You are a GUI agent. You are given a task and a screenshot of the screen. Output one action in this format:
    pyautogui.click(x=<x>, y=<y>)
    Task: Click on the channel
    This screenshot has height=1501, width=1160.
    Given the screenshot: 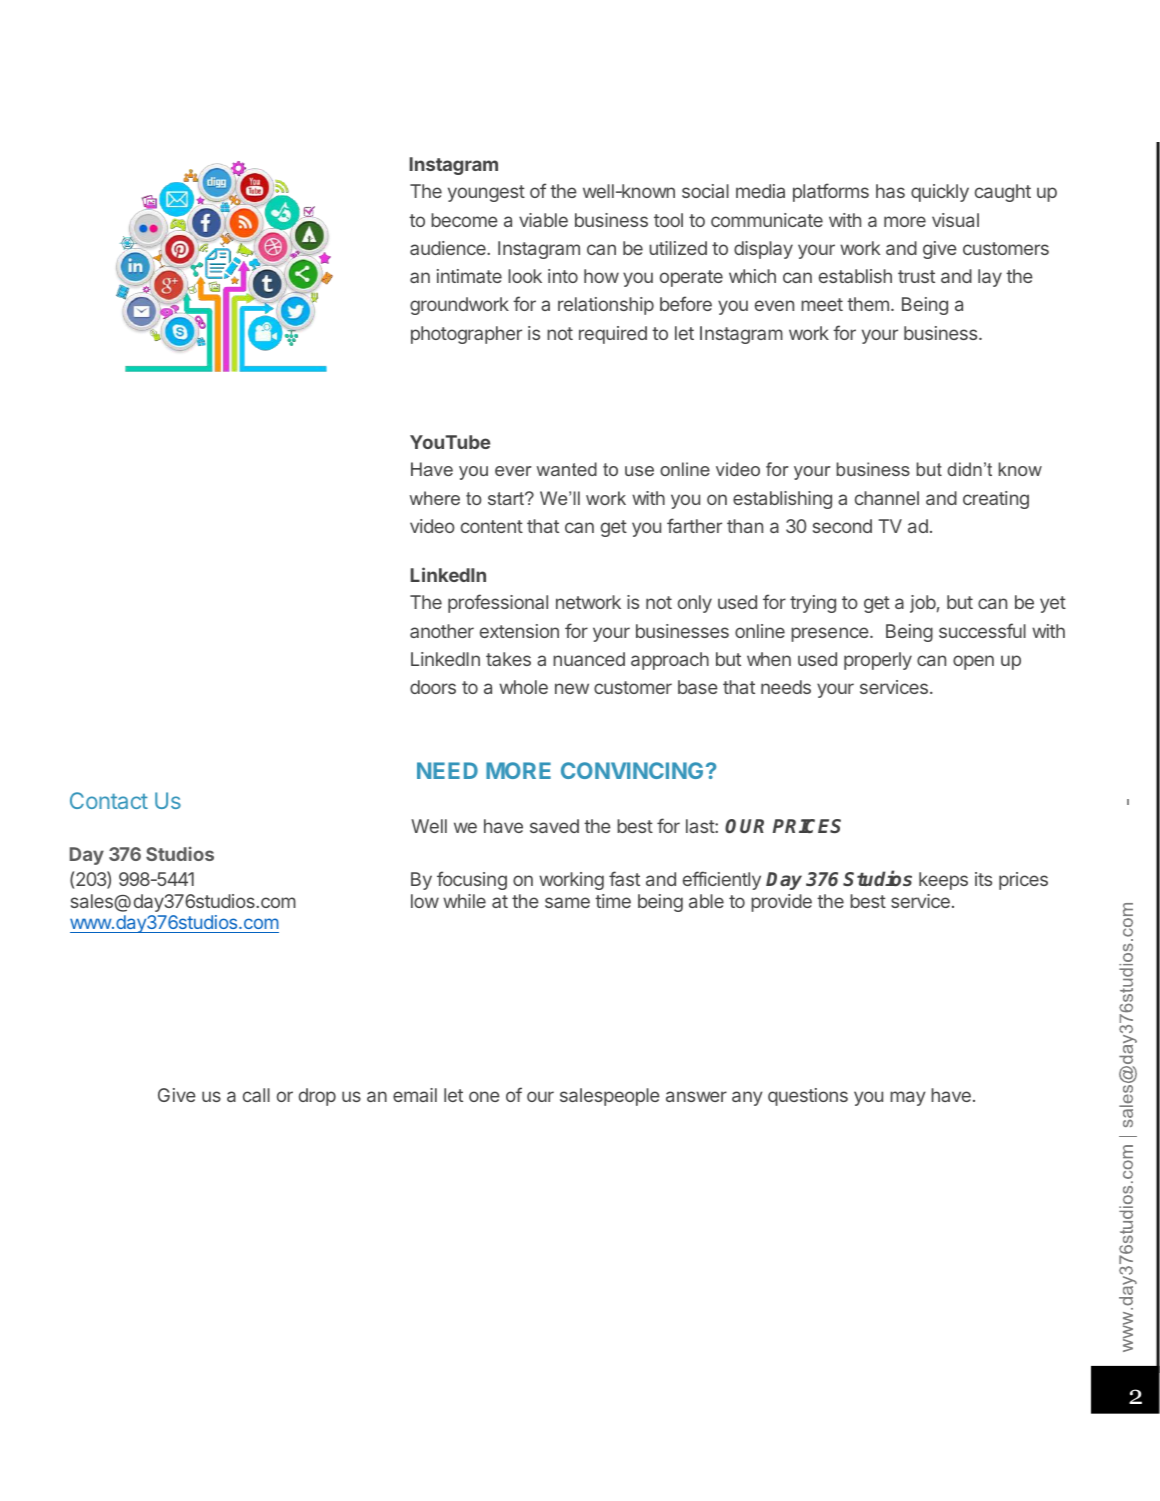 What is the action you would take?
    pyautogui.click(x=887, y=498)
